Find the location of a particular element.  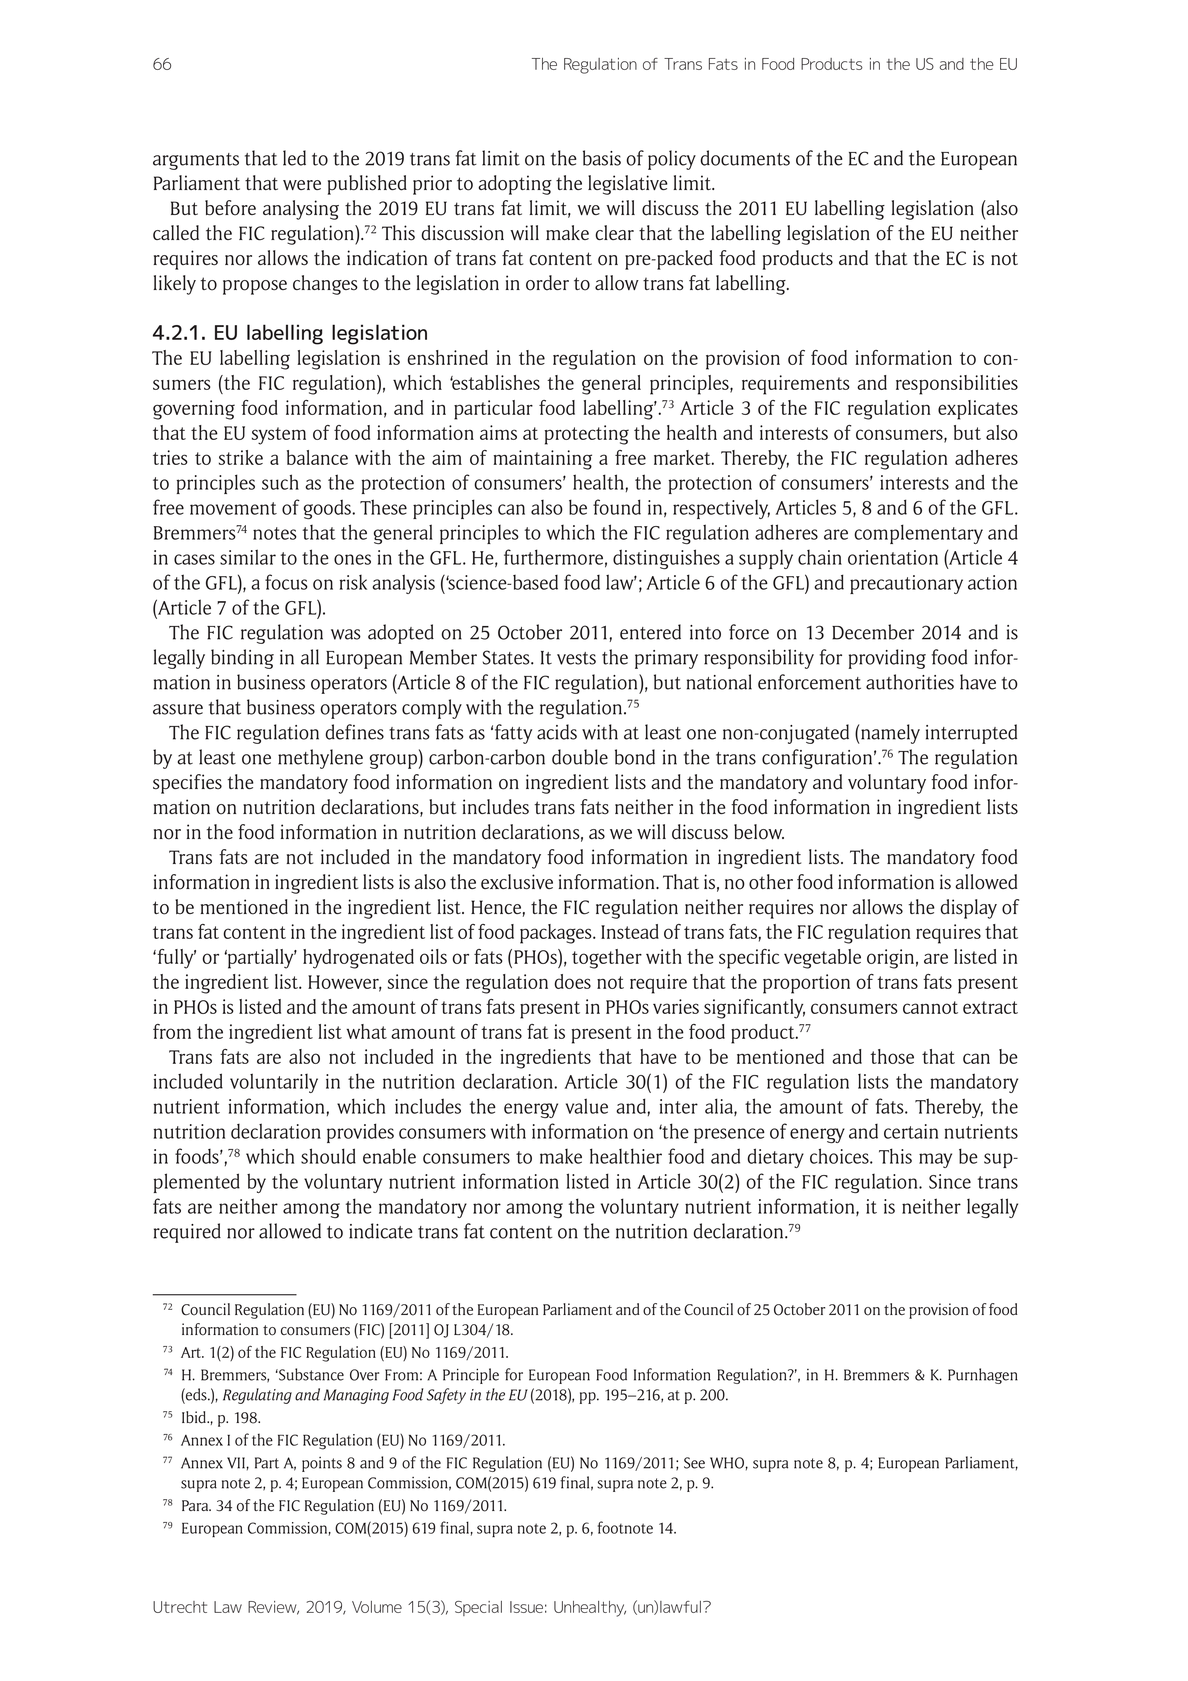

See is located at coordinates (694, 1463).
